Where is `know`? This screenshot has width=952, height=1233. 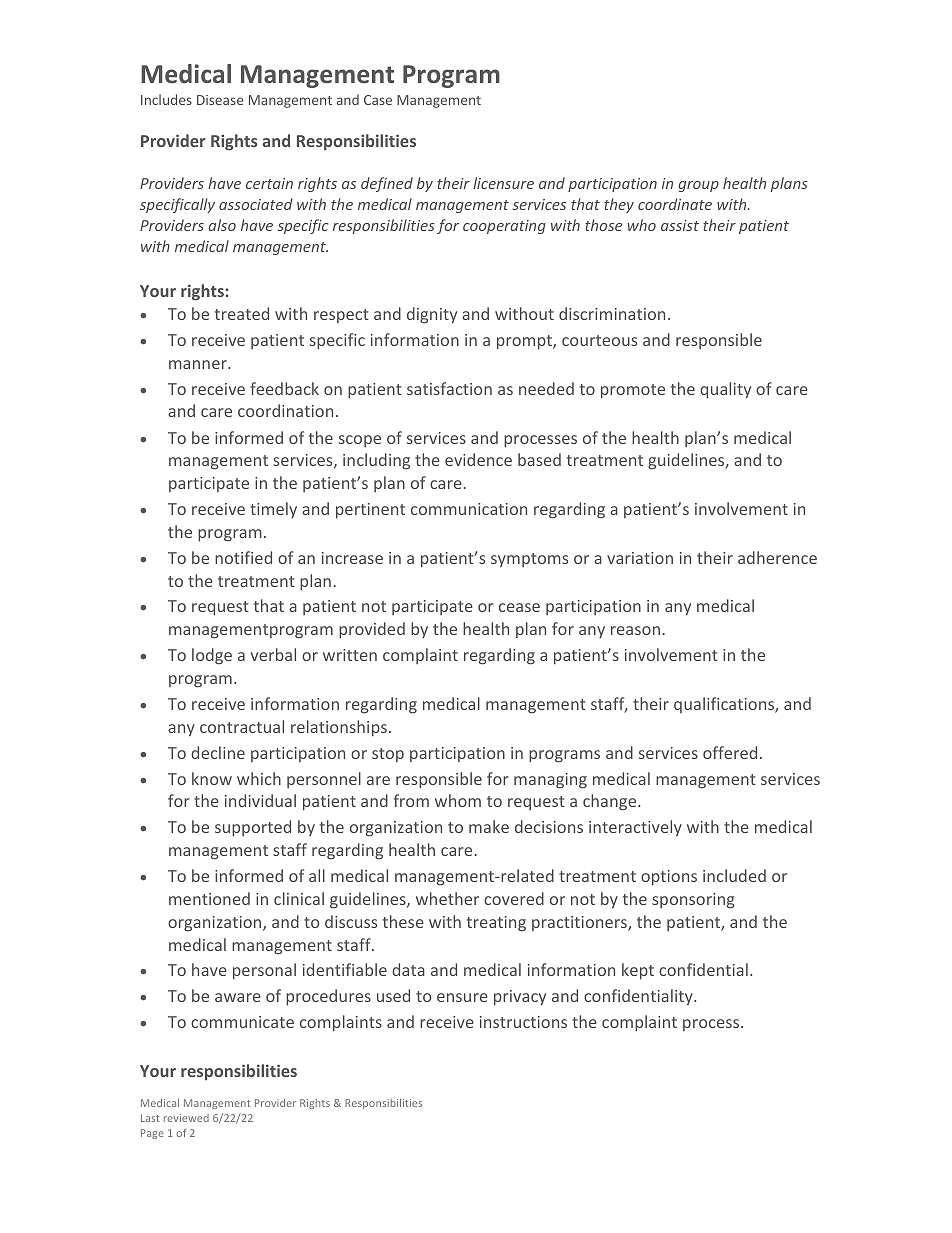
know is located at coordinates (212, 778).
